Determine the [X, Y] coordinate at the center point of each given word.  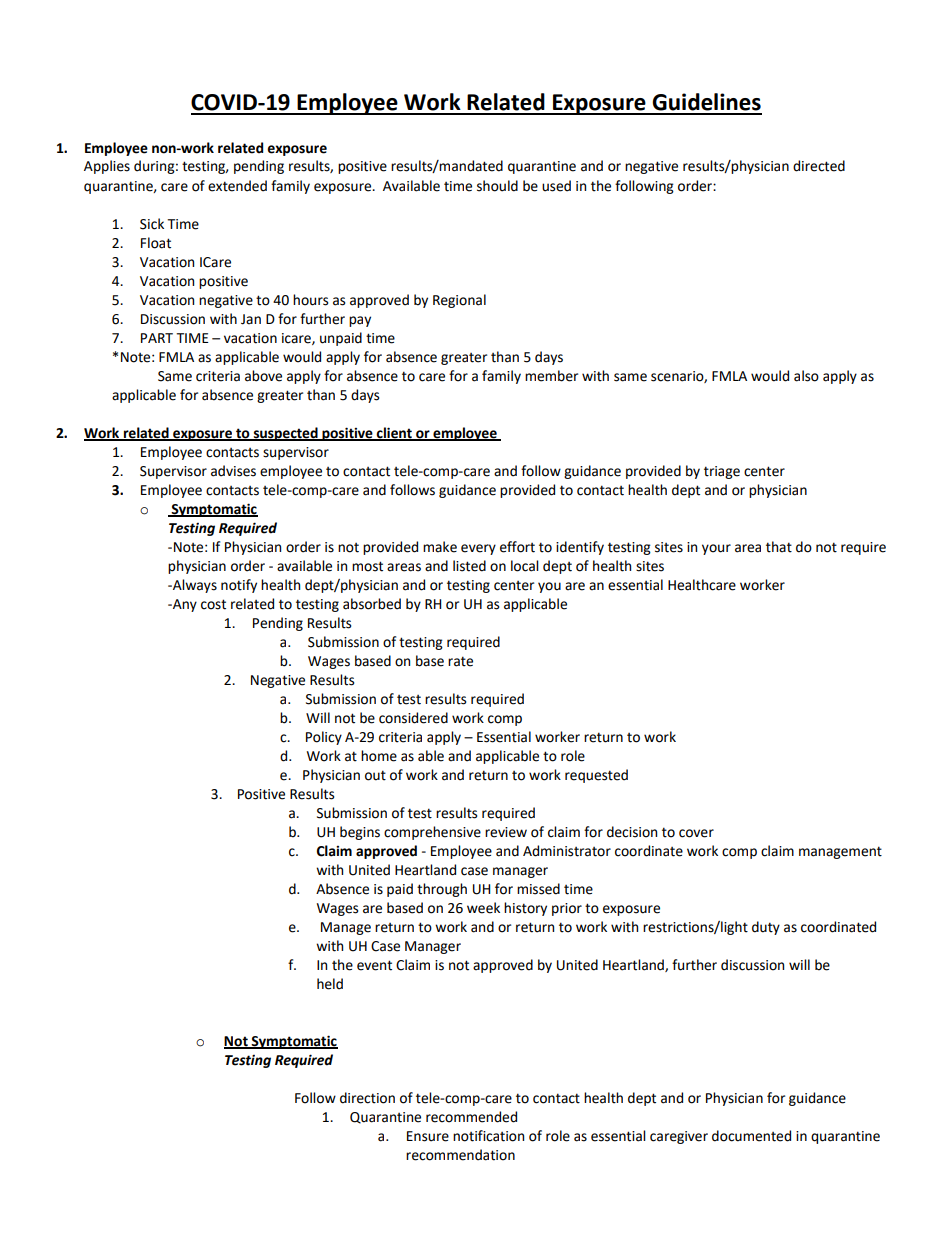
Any [184, 605]
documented [751, 1136]
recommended [471, 1117]
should [497, 186]
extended [237, 186]
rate [460, 661]
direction [367, 1098]
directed [819, 166]
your [716, 549]
